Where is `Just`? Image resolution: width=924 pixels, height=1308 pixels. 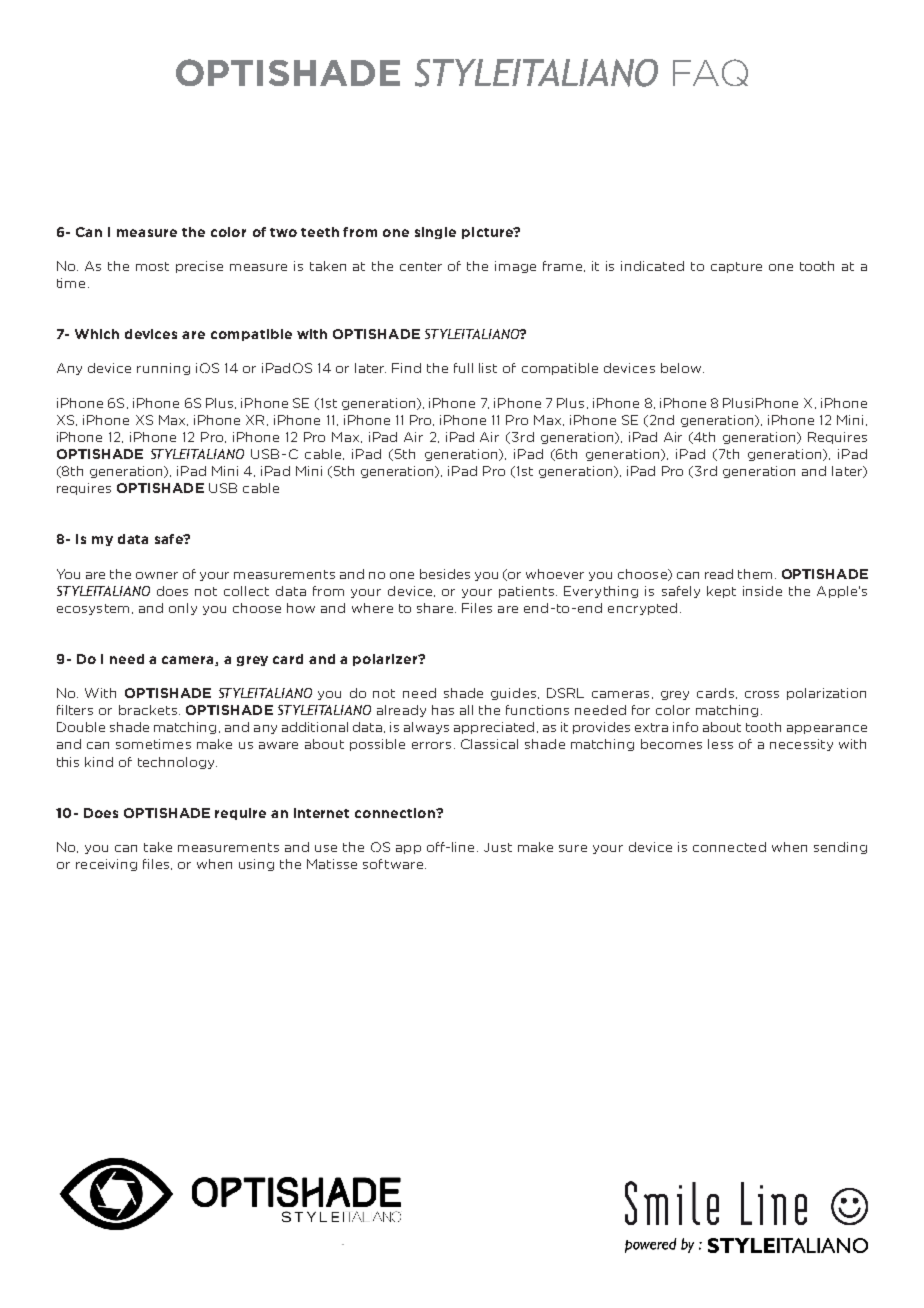
Just is located at coordinates (498, 847).
